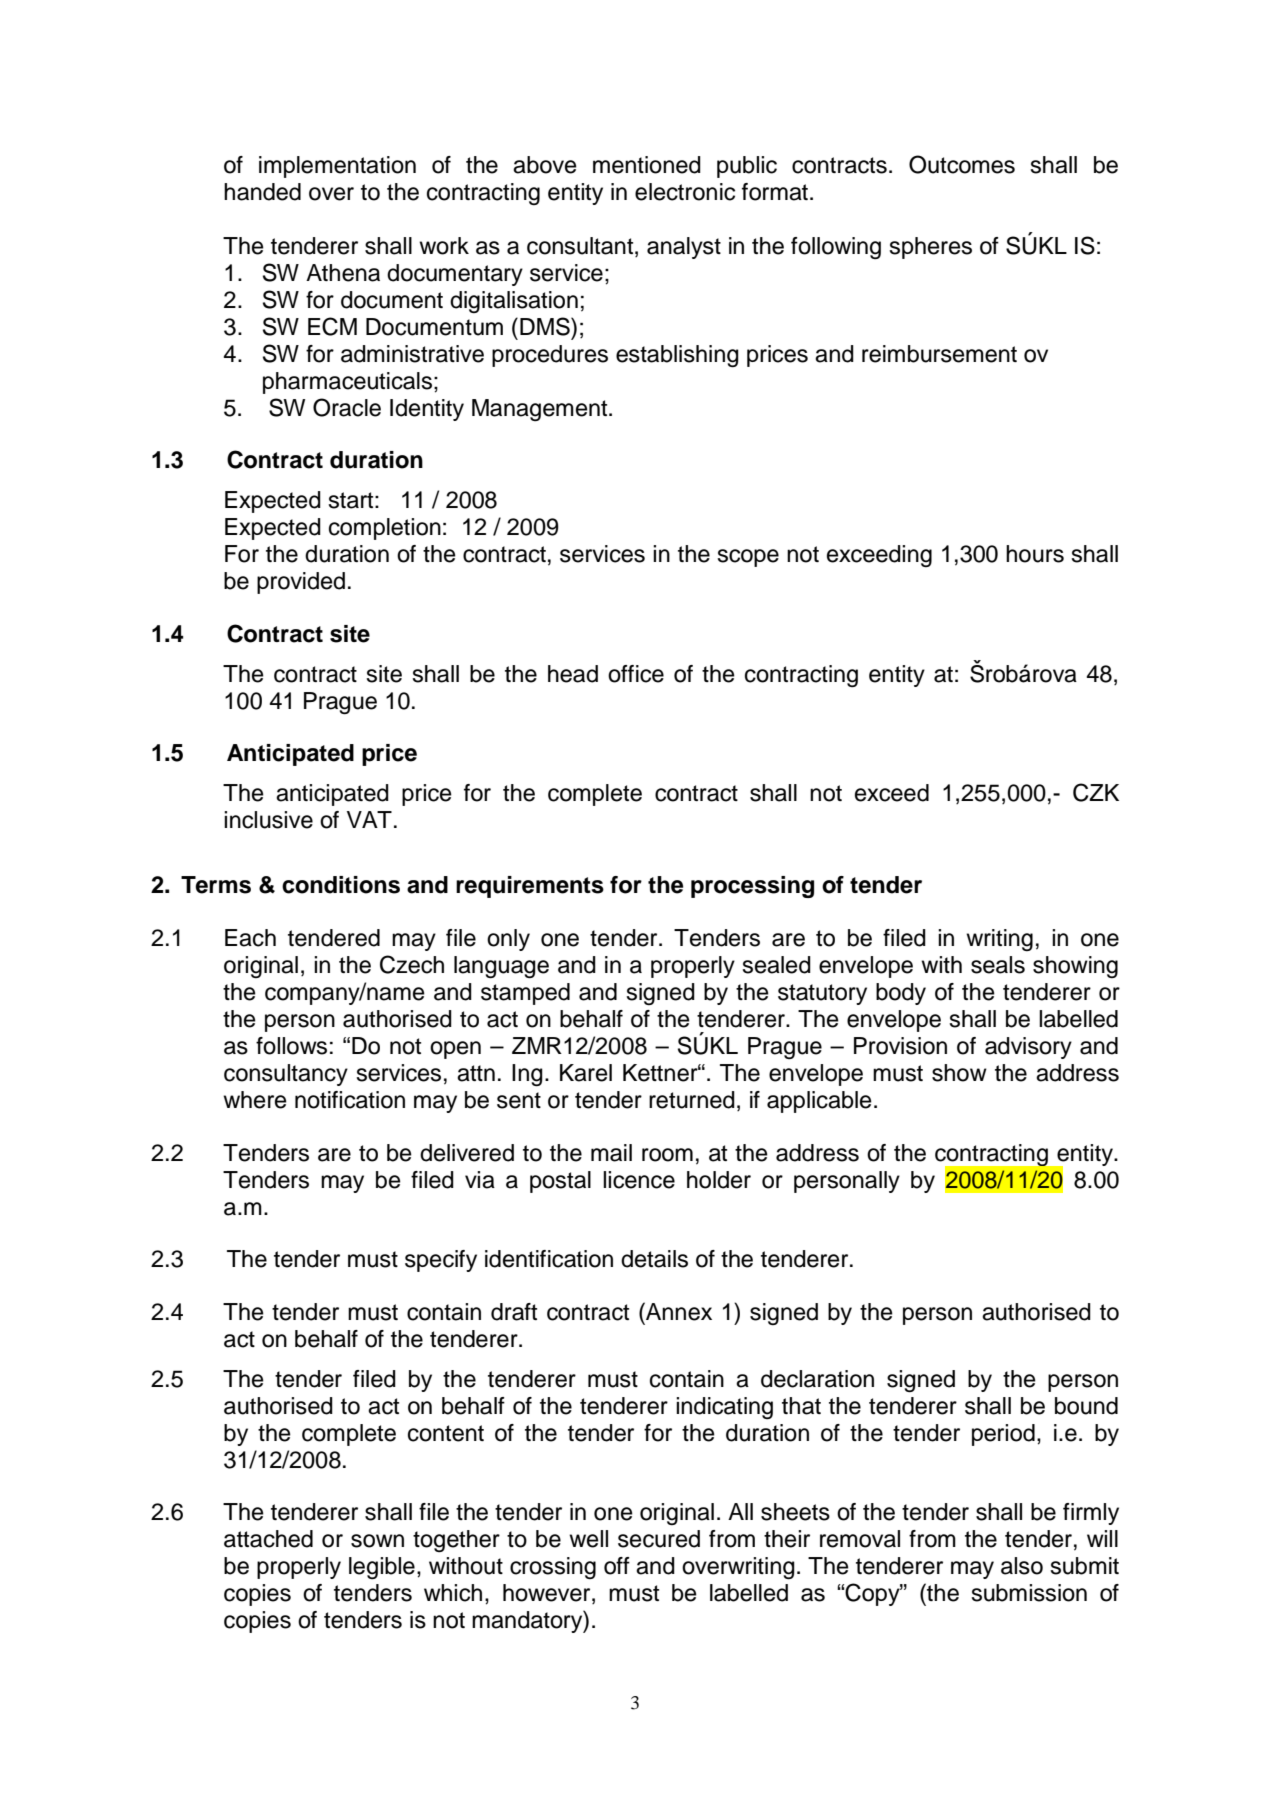  What do you see at coordinates (341, 885) in the screenshot?
I see `conditions` at bounding box center [341, 885].
